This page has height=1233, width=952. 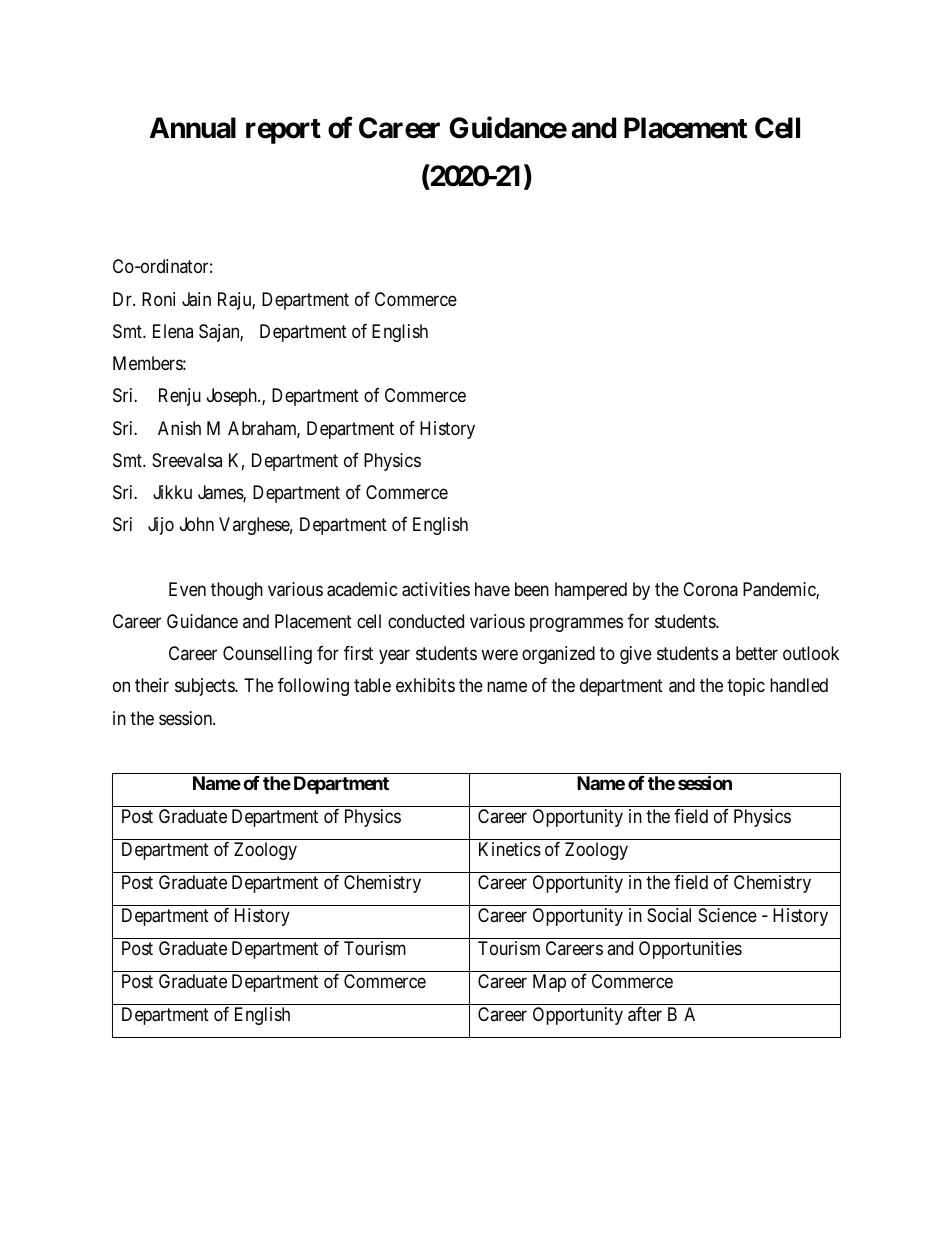 I want to click on have, so click(x=492, y=589).
